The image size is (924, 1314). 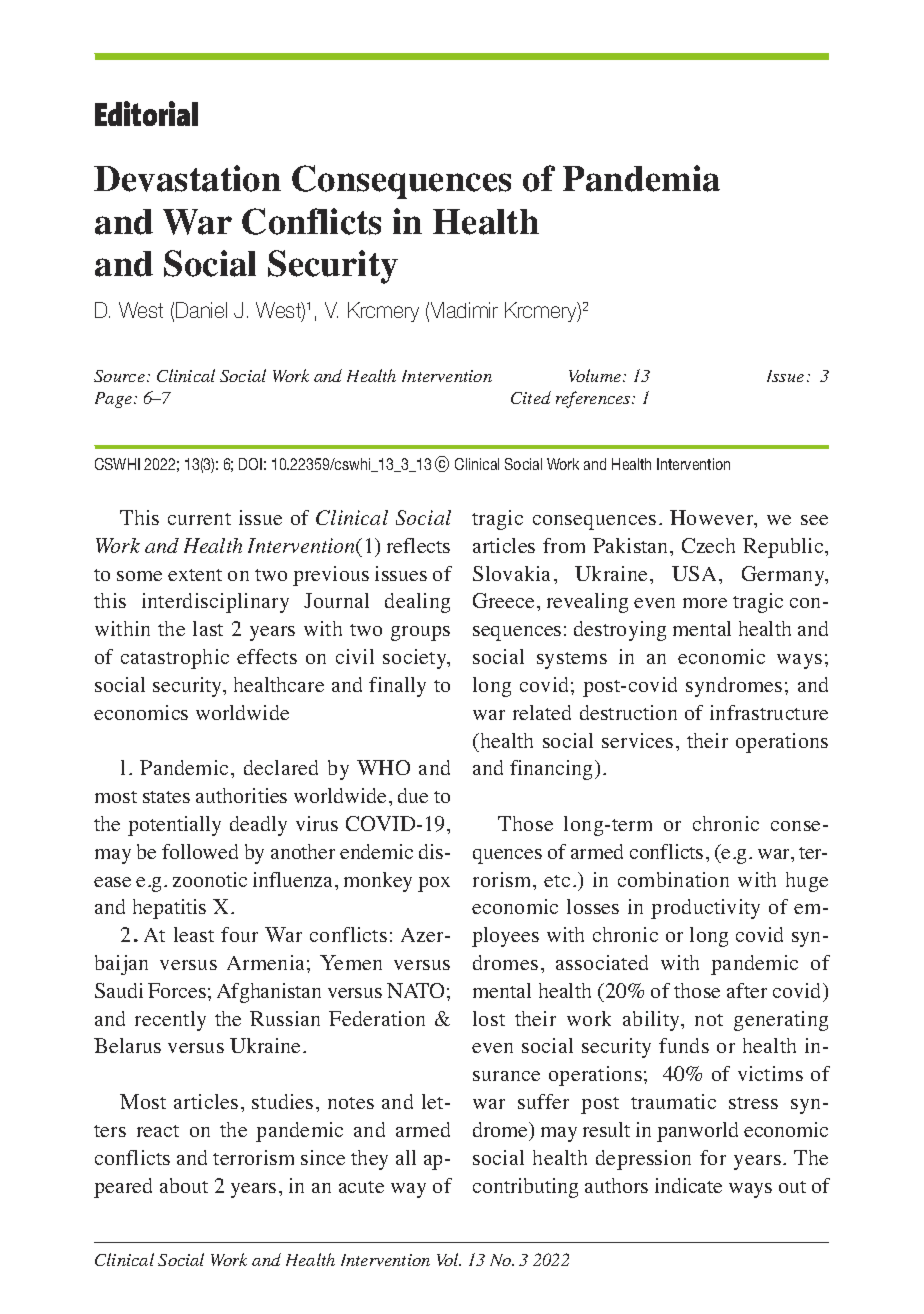 I want to click on due, so click(x=413, y=795).
